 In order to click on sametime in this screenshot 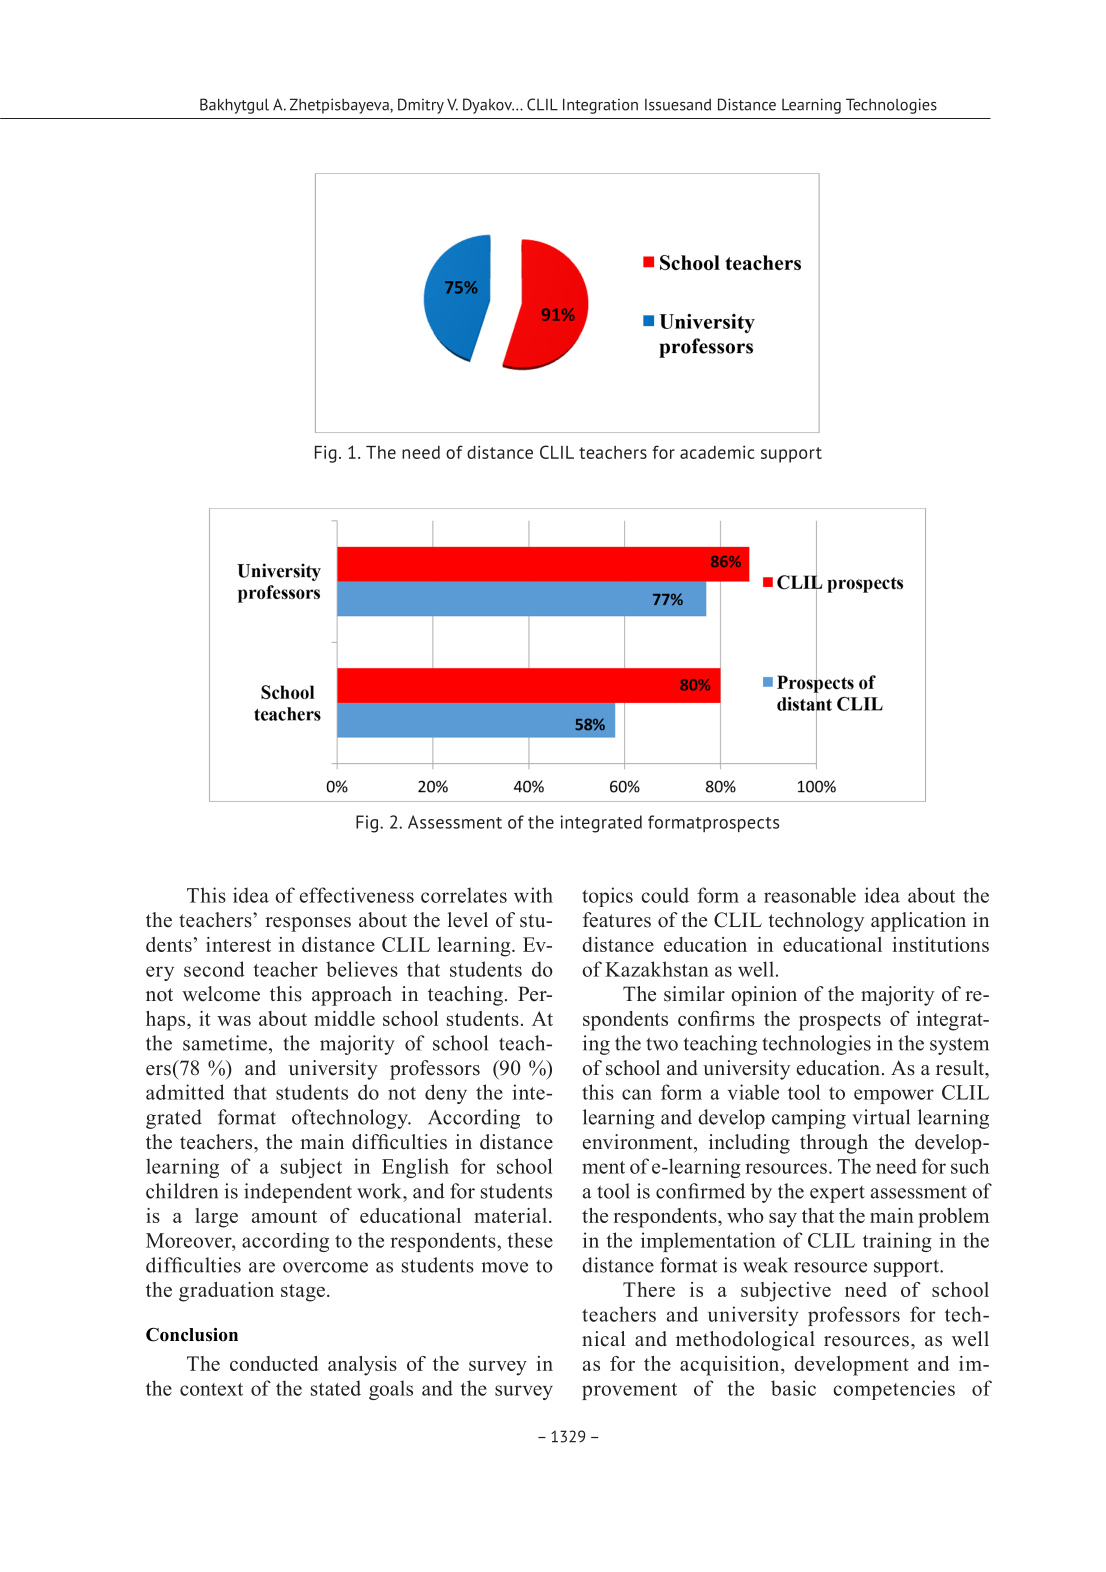, I will do `click(226, 1043)`.
